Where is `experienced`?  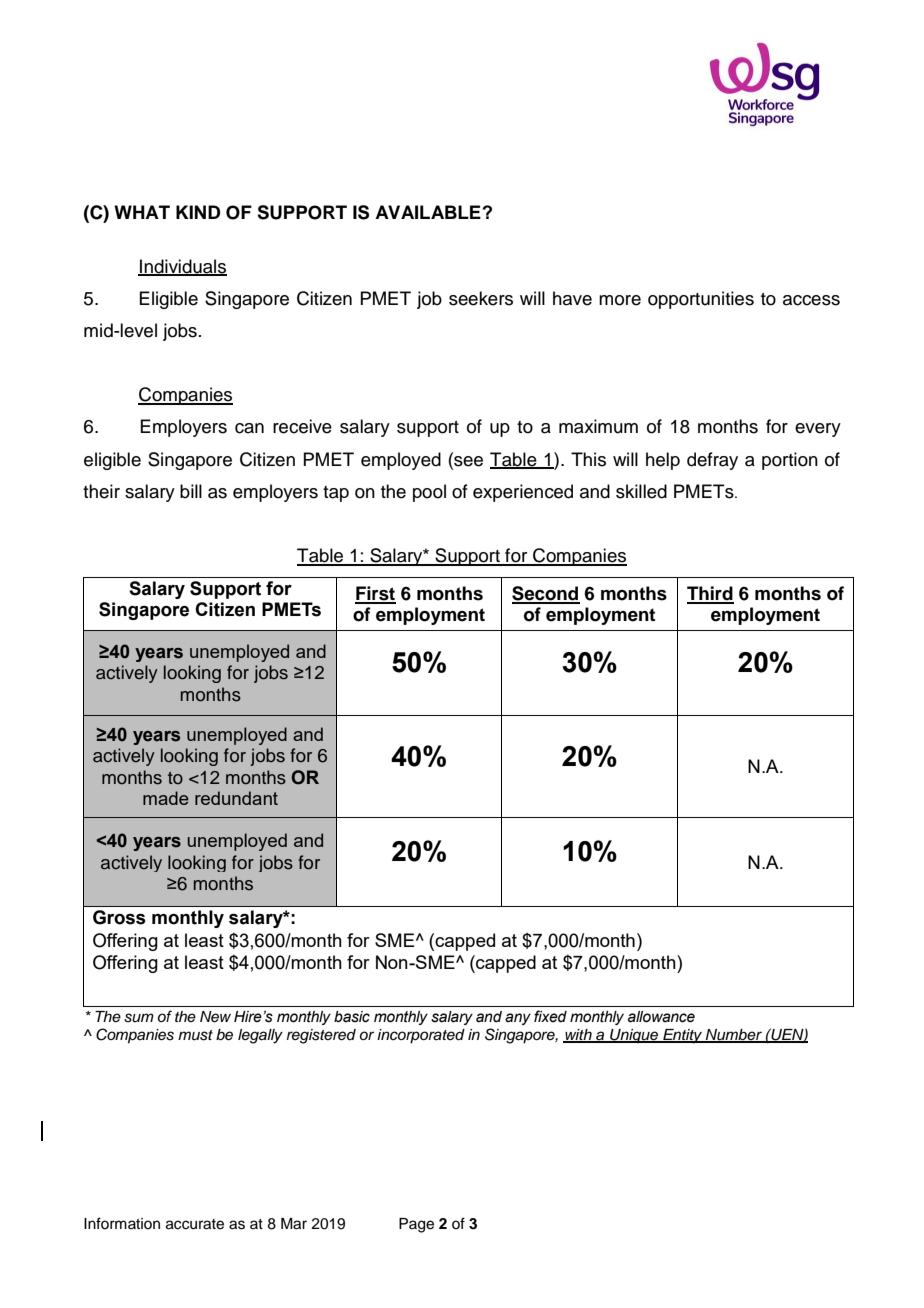 experienced is located at coordinates (523, 493).
